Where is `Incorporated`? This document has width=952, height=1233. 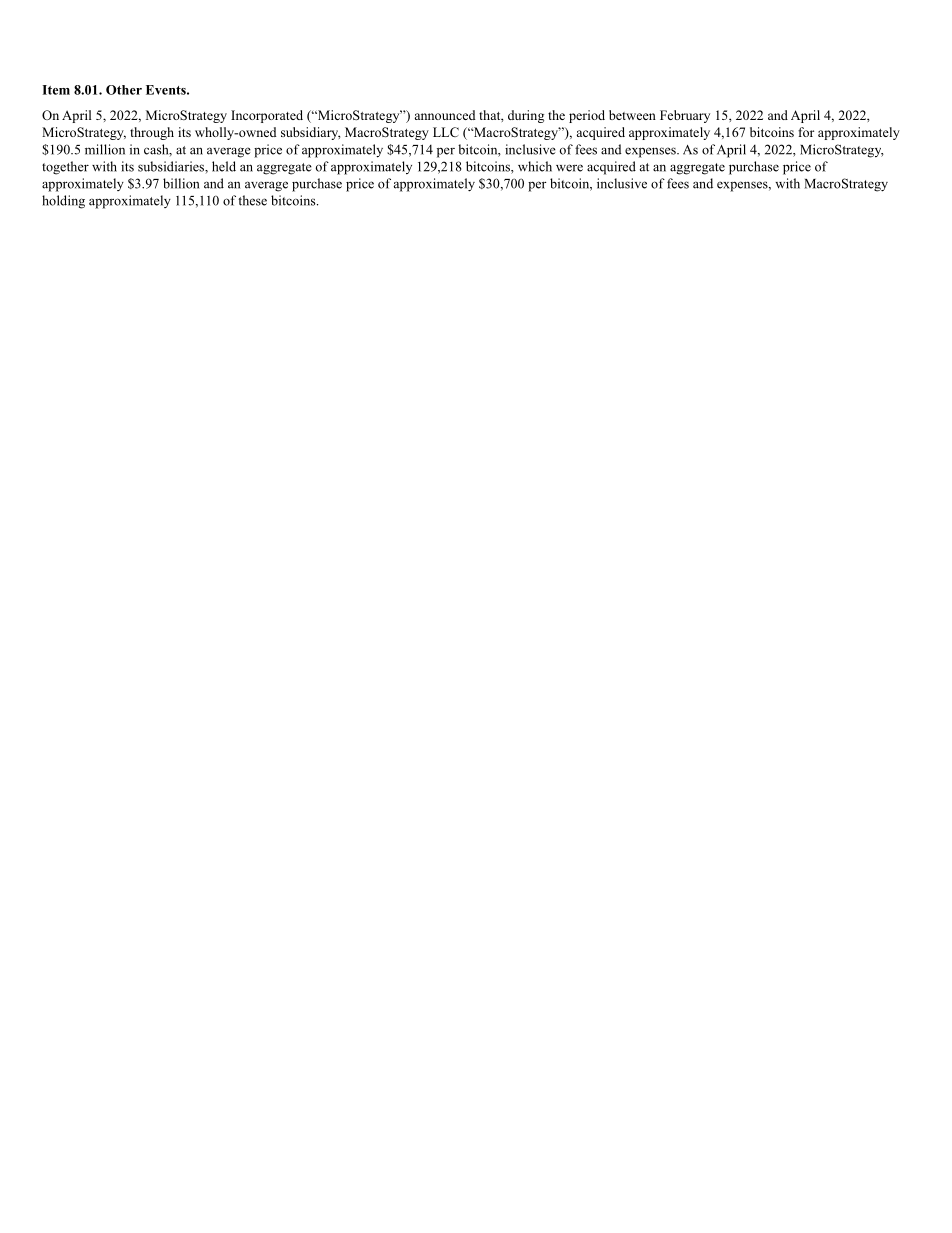
Incorporated is located at coordinates (267, 116).
